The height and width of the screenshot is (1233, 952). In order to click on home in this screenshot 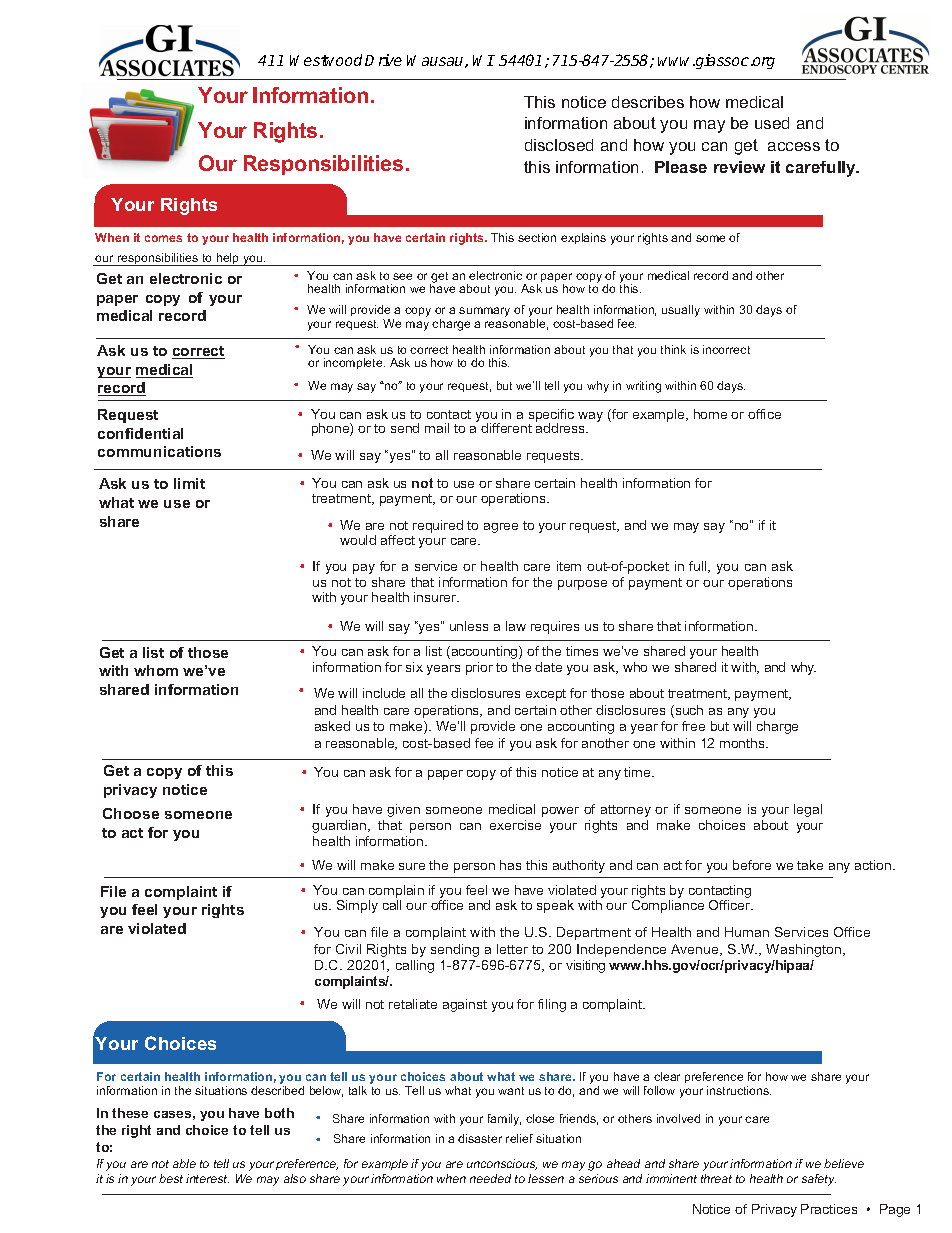, I will do `click(710, 414)`.
